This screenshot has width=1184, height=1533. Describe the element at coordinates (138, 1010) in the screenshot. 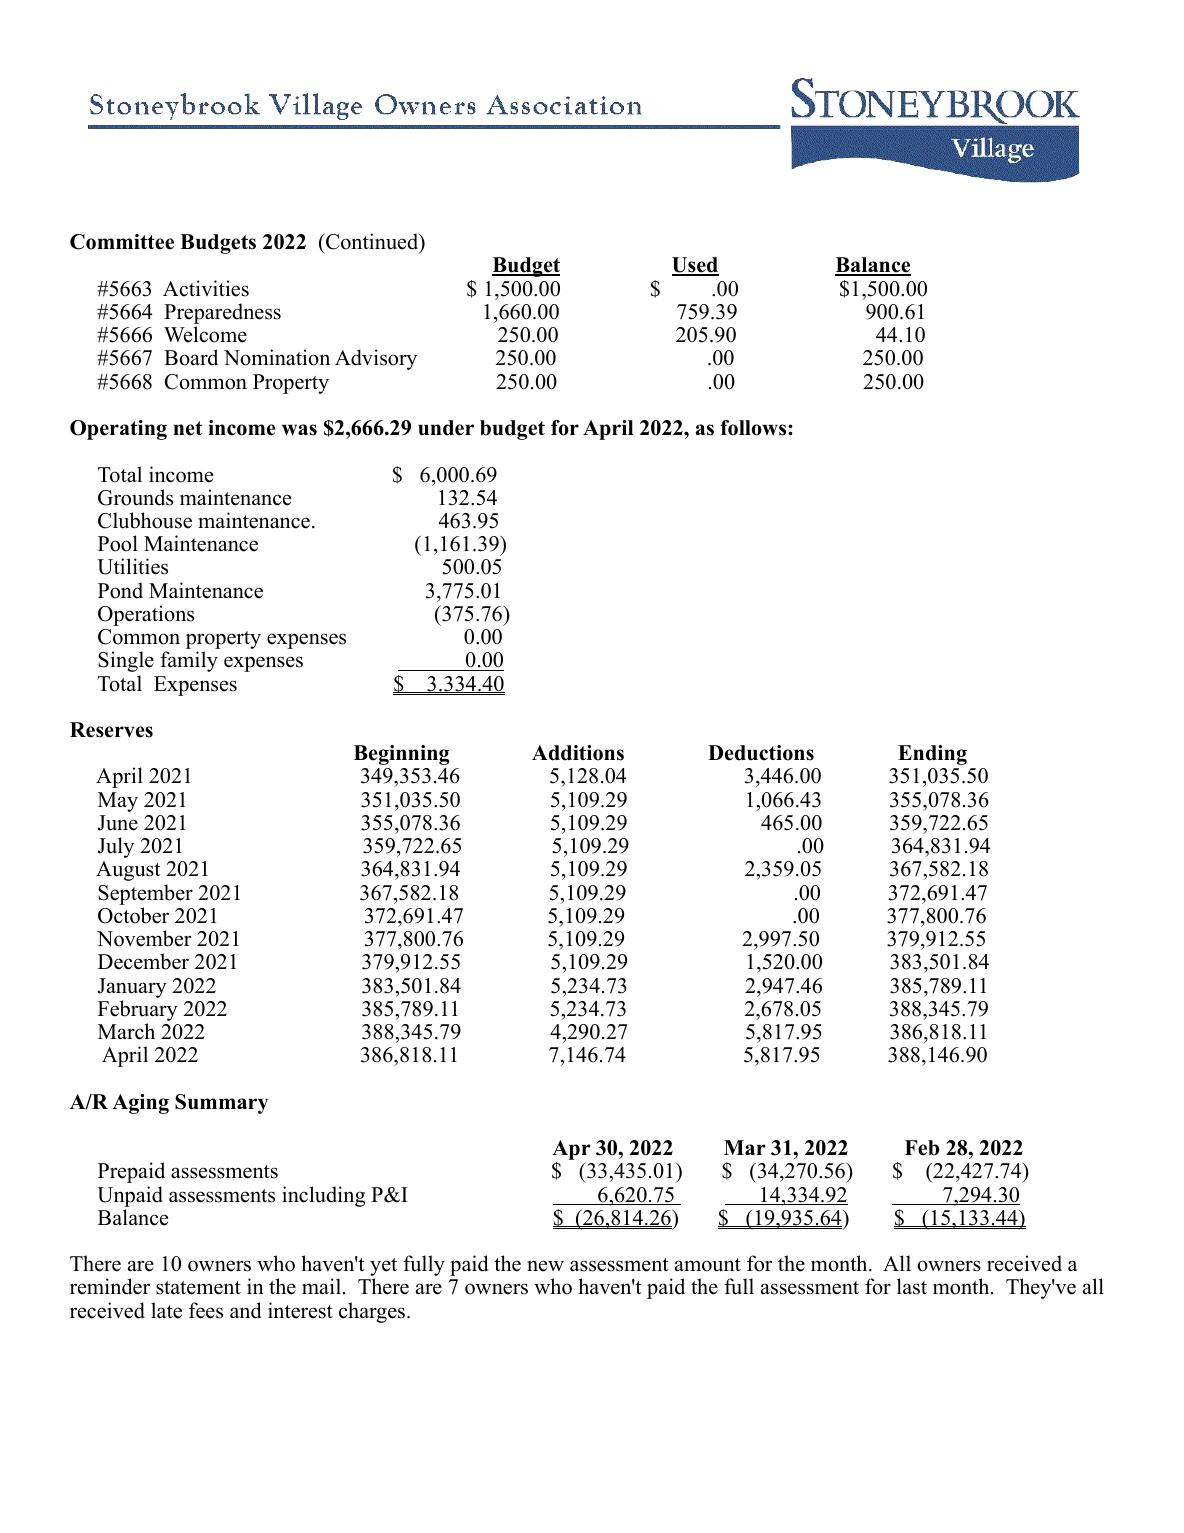

I see `February` at that location.
